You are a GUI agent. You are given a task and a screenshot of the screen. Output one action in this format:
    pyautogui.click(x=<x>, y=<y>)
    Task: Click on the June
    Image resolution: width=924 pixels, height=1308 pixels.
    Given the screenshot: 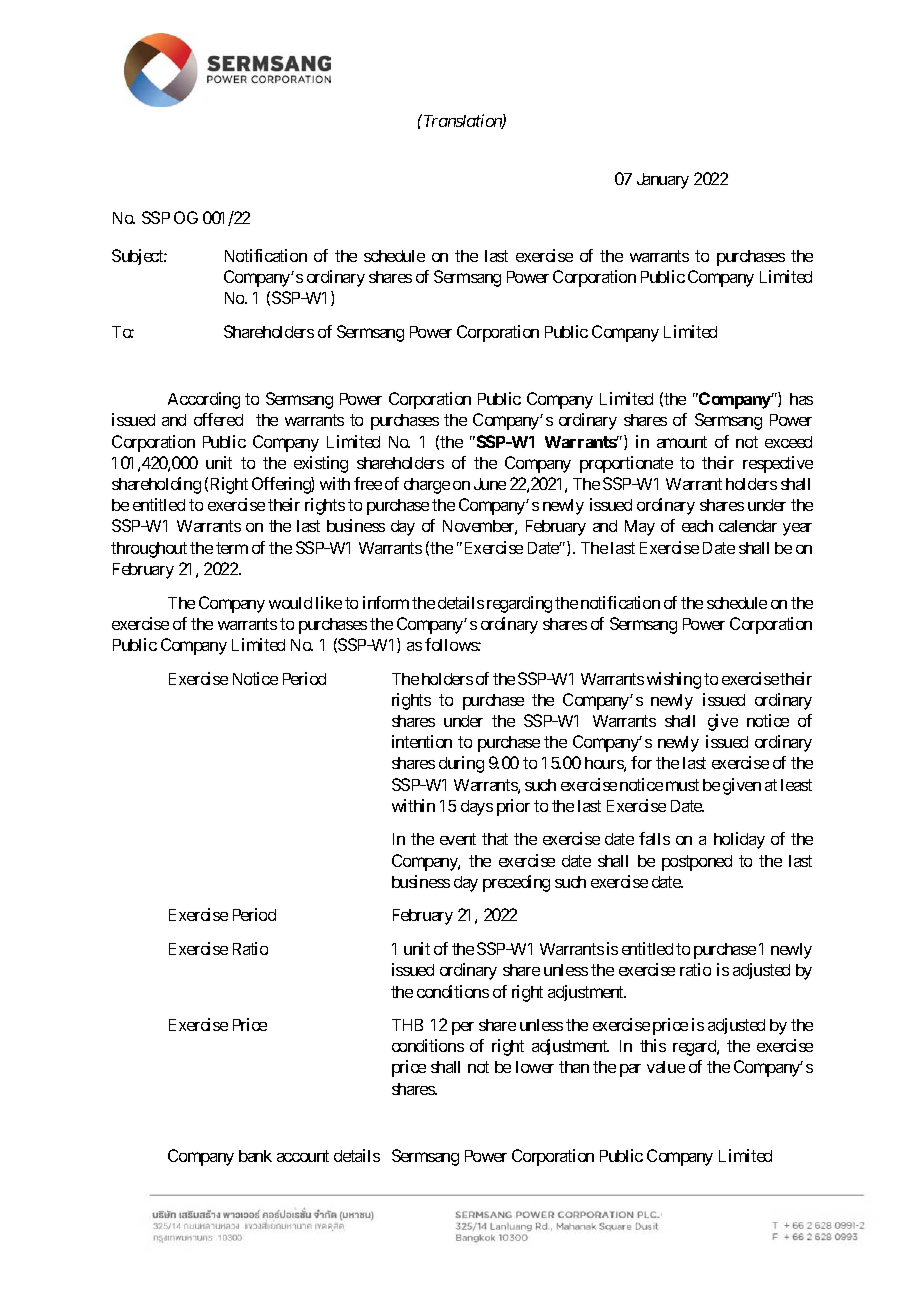 What is the action you would take?
    pyautogui.click(x=490, y=484)
